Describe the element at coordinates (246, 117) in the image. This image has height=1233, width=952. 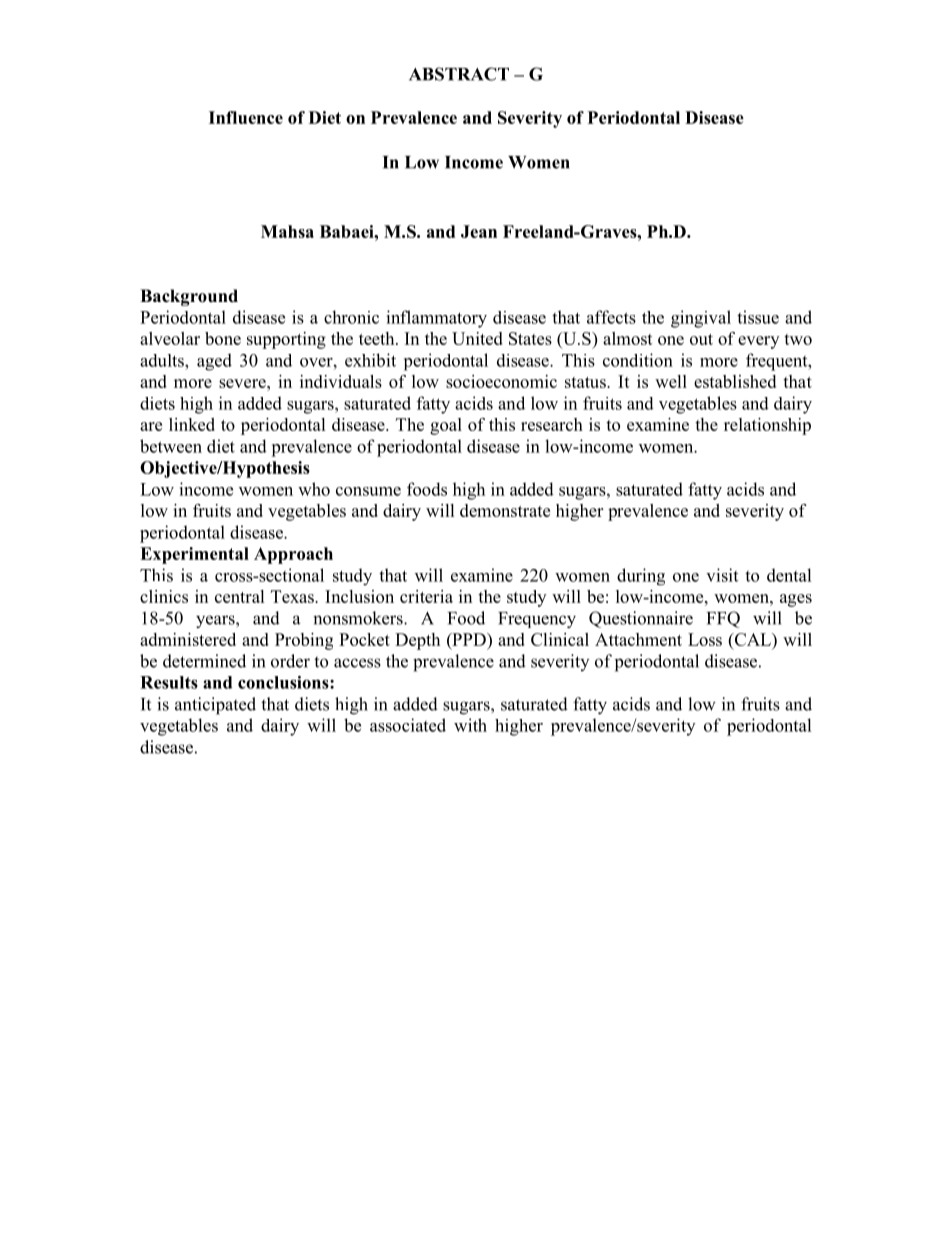
I see `Influence` at that location.
